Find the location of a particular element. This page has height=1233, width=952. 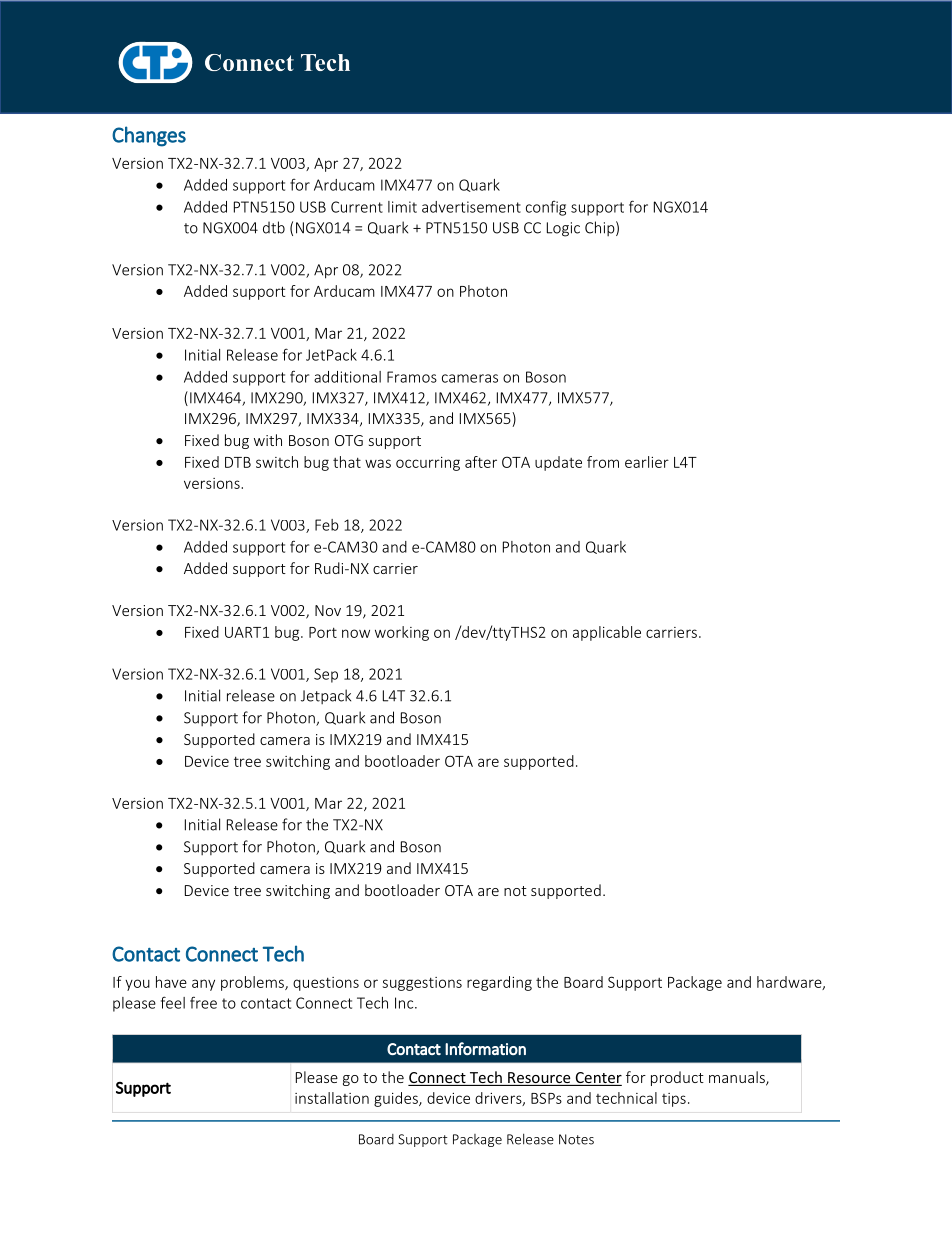

advertisement is located at coordinates (471, 207).
